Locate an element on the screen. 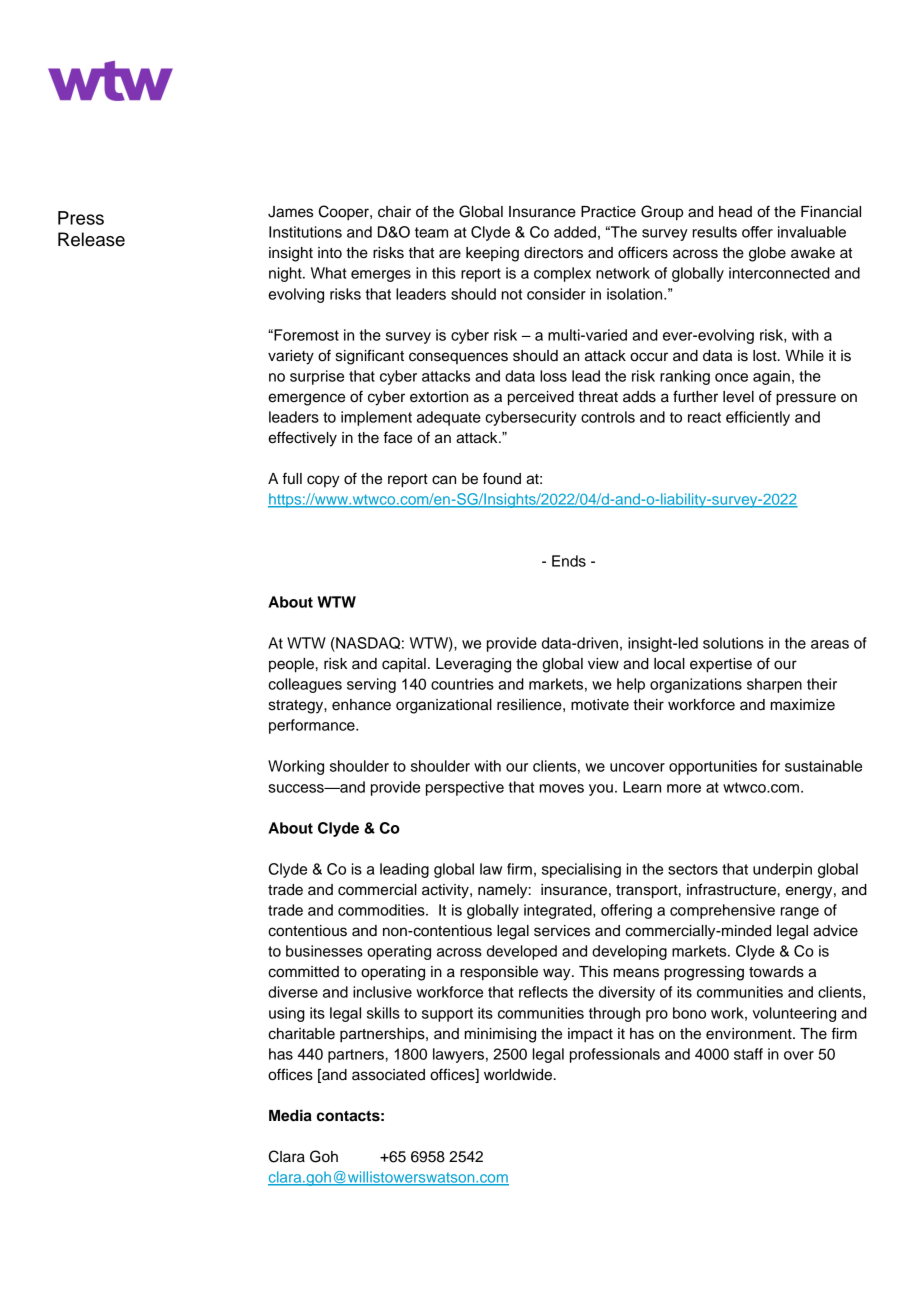  Release is located at coordinates (91, 239).
